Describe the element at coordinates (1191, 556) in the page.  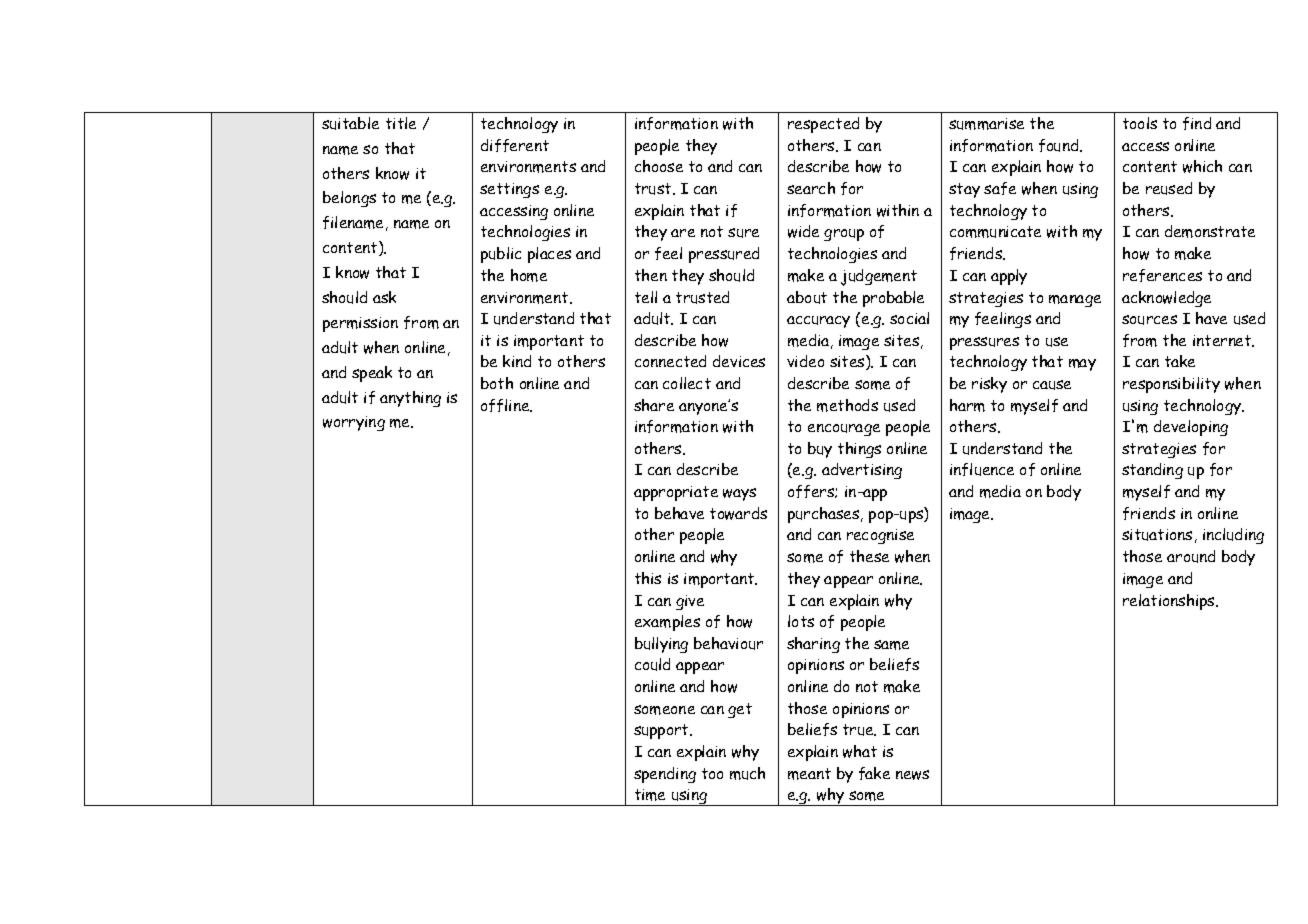
I see `around` at that location.
